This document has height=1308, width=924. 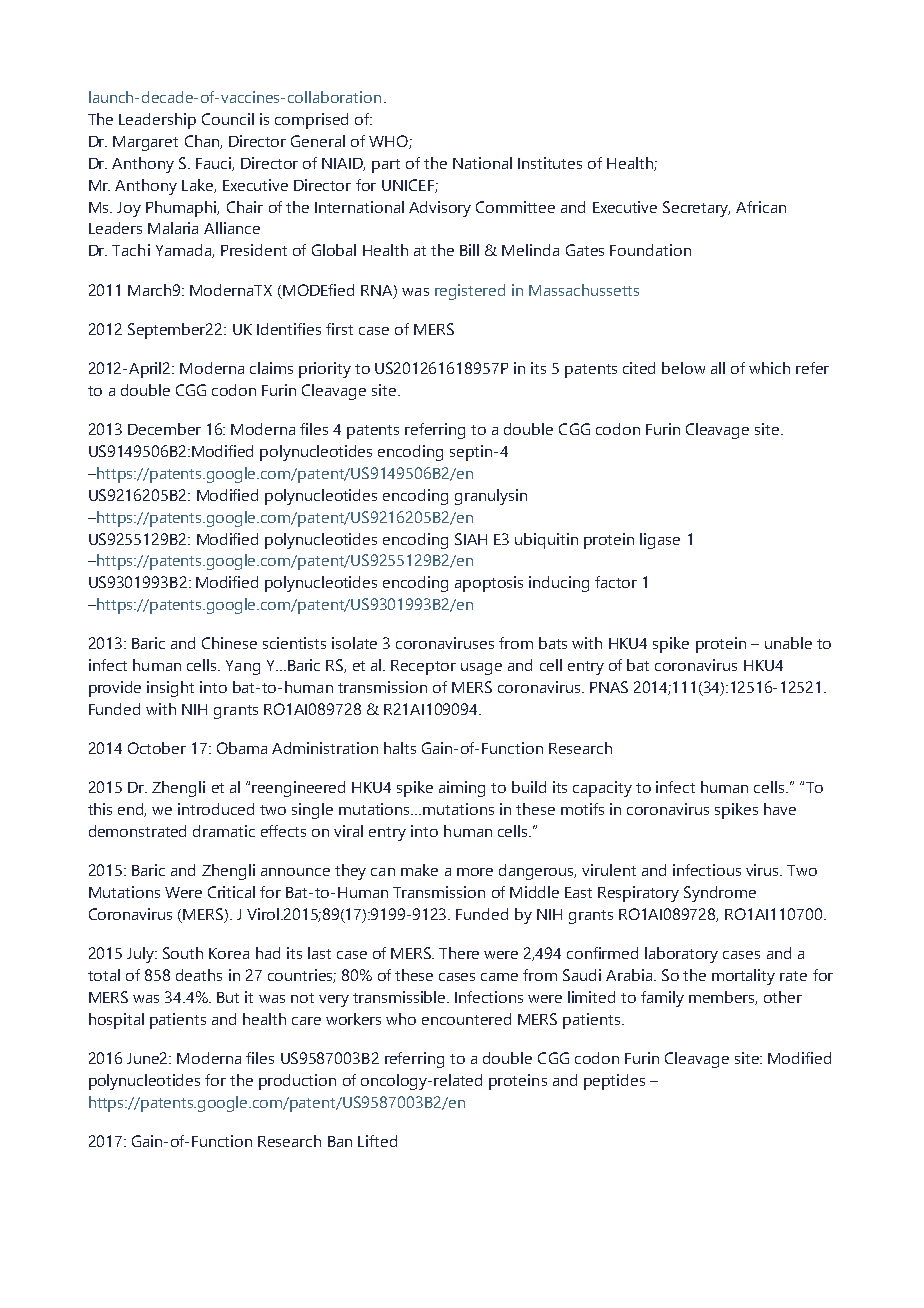 What do you see at coordinates (423, 667) in the document?
I see `Receptor` at bounding box center [423, 667].
